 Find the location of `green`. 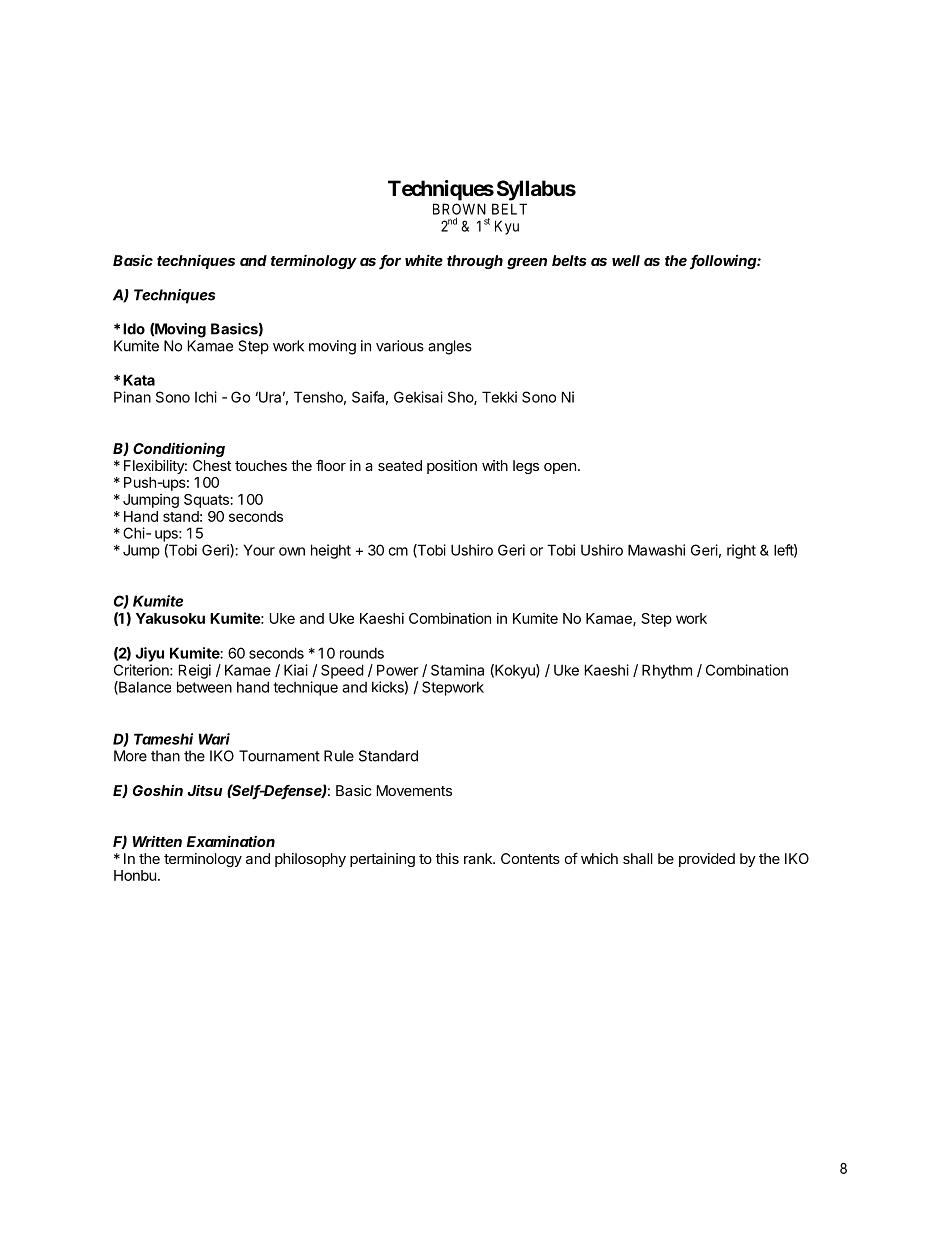

green is located at coordinates (527, 263).
